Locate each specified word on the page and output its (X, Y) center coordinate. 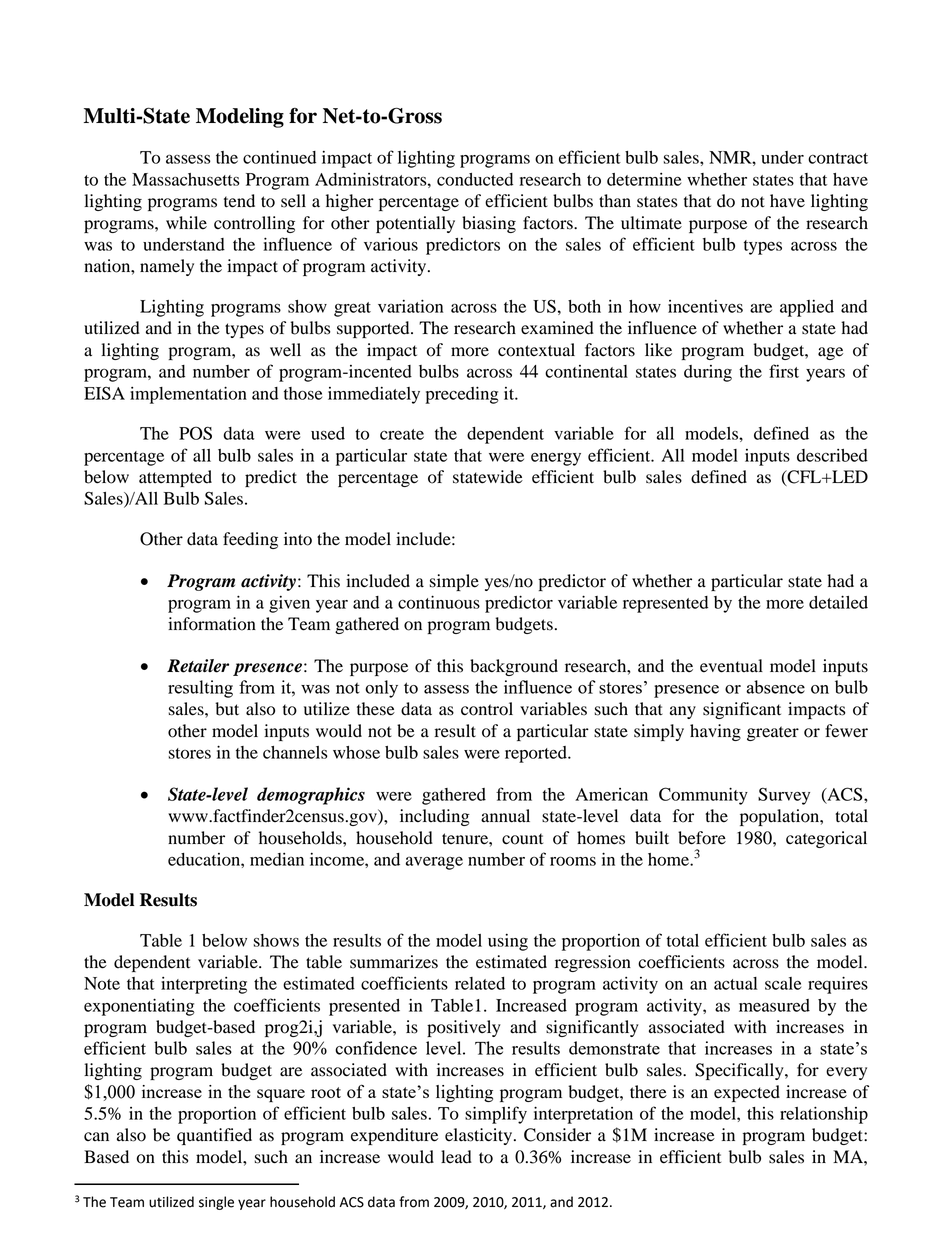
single (216, 1203)
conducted (475, 179)
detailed (838, 602)
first (784, 371)
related (480, 983)
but (227, 709)
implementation (188, 395)
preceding (462, 395)
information (212, 624)
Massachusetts (186, 179)
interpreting (204, 985)
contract (838, 158)
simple (454, 582)
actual (735, 983)
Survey (784, 796)
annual (505, 816)
